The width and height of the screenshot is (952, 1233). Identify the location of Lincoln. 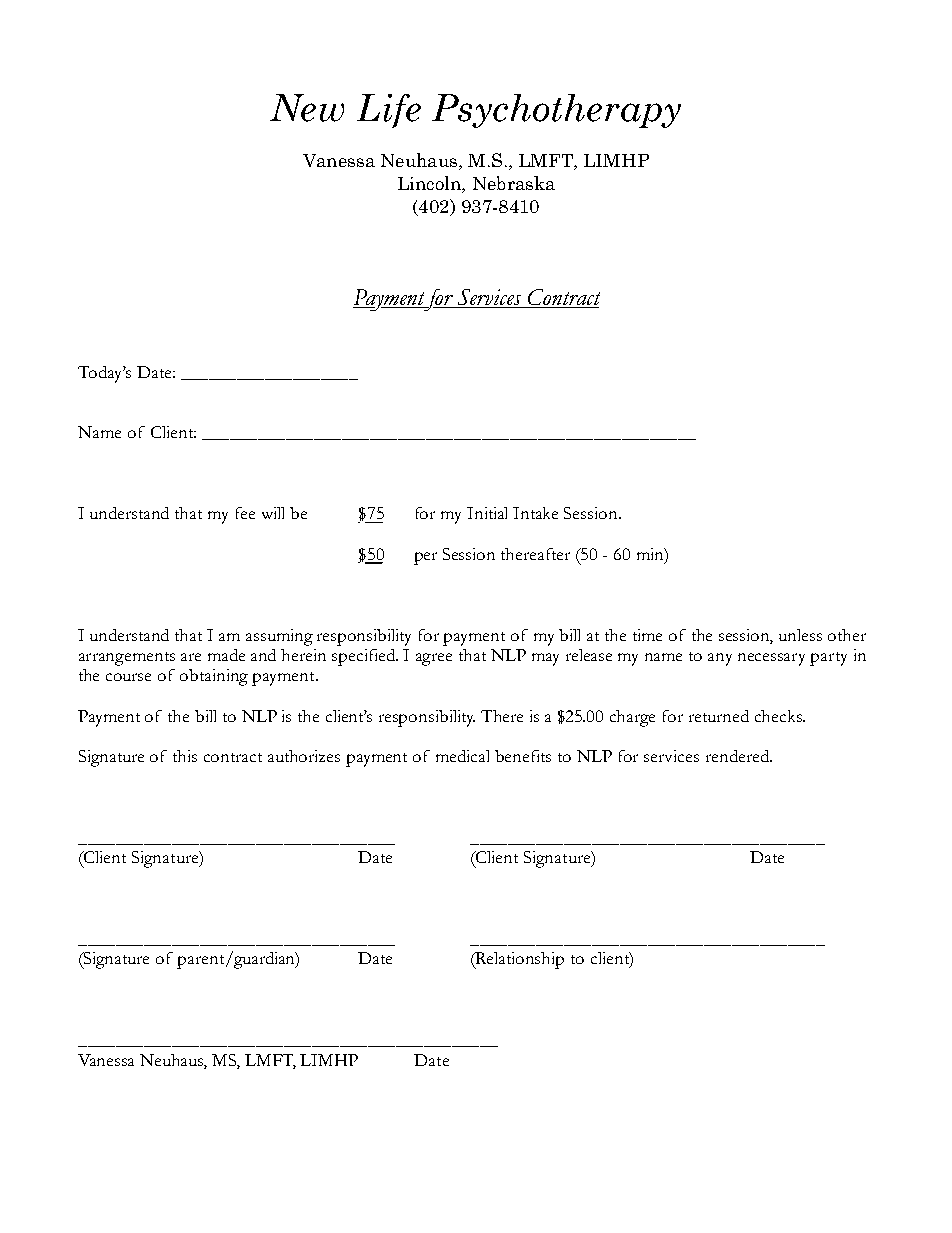
(430, 184).
